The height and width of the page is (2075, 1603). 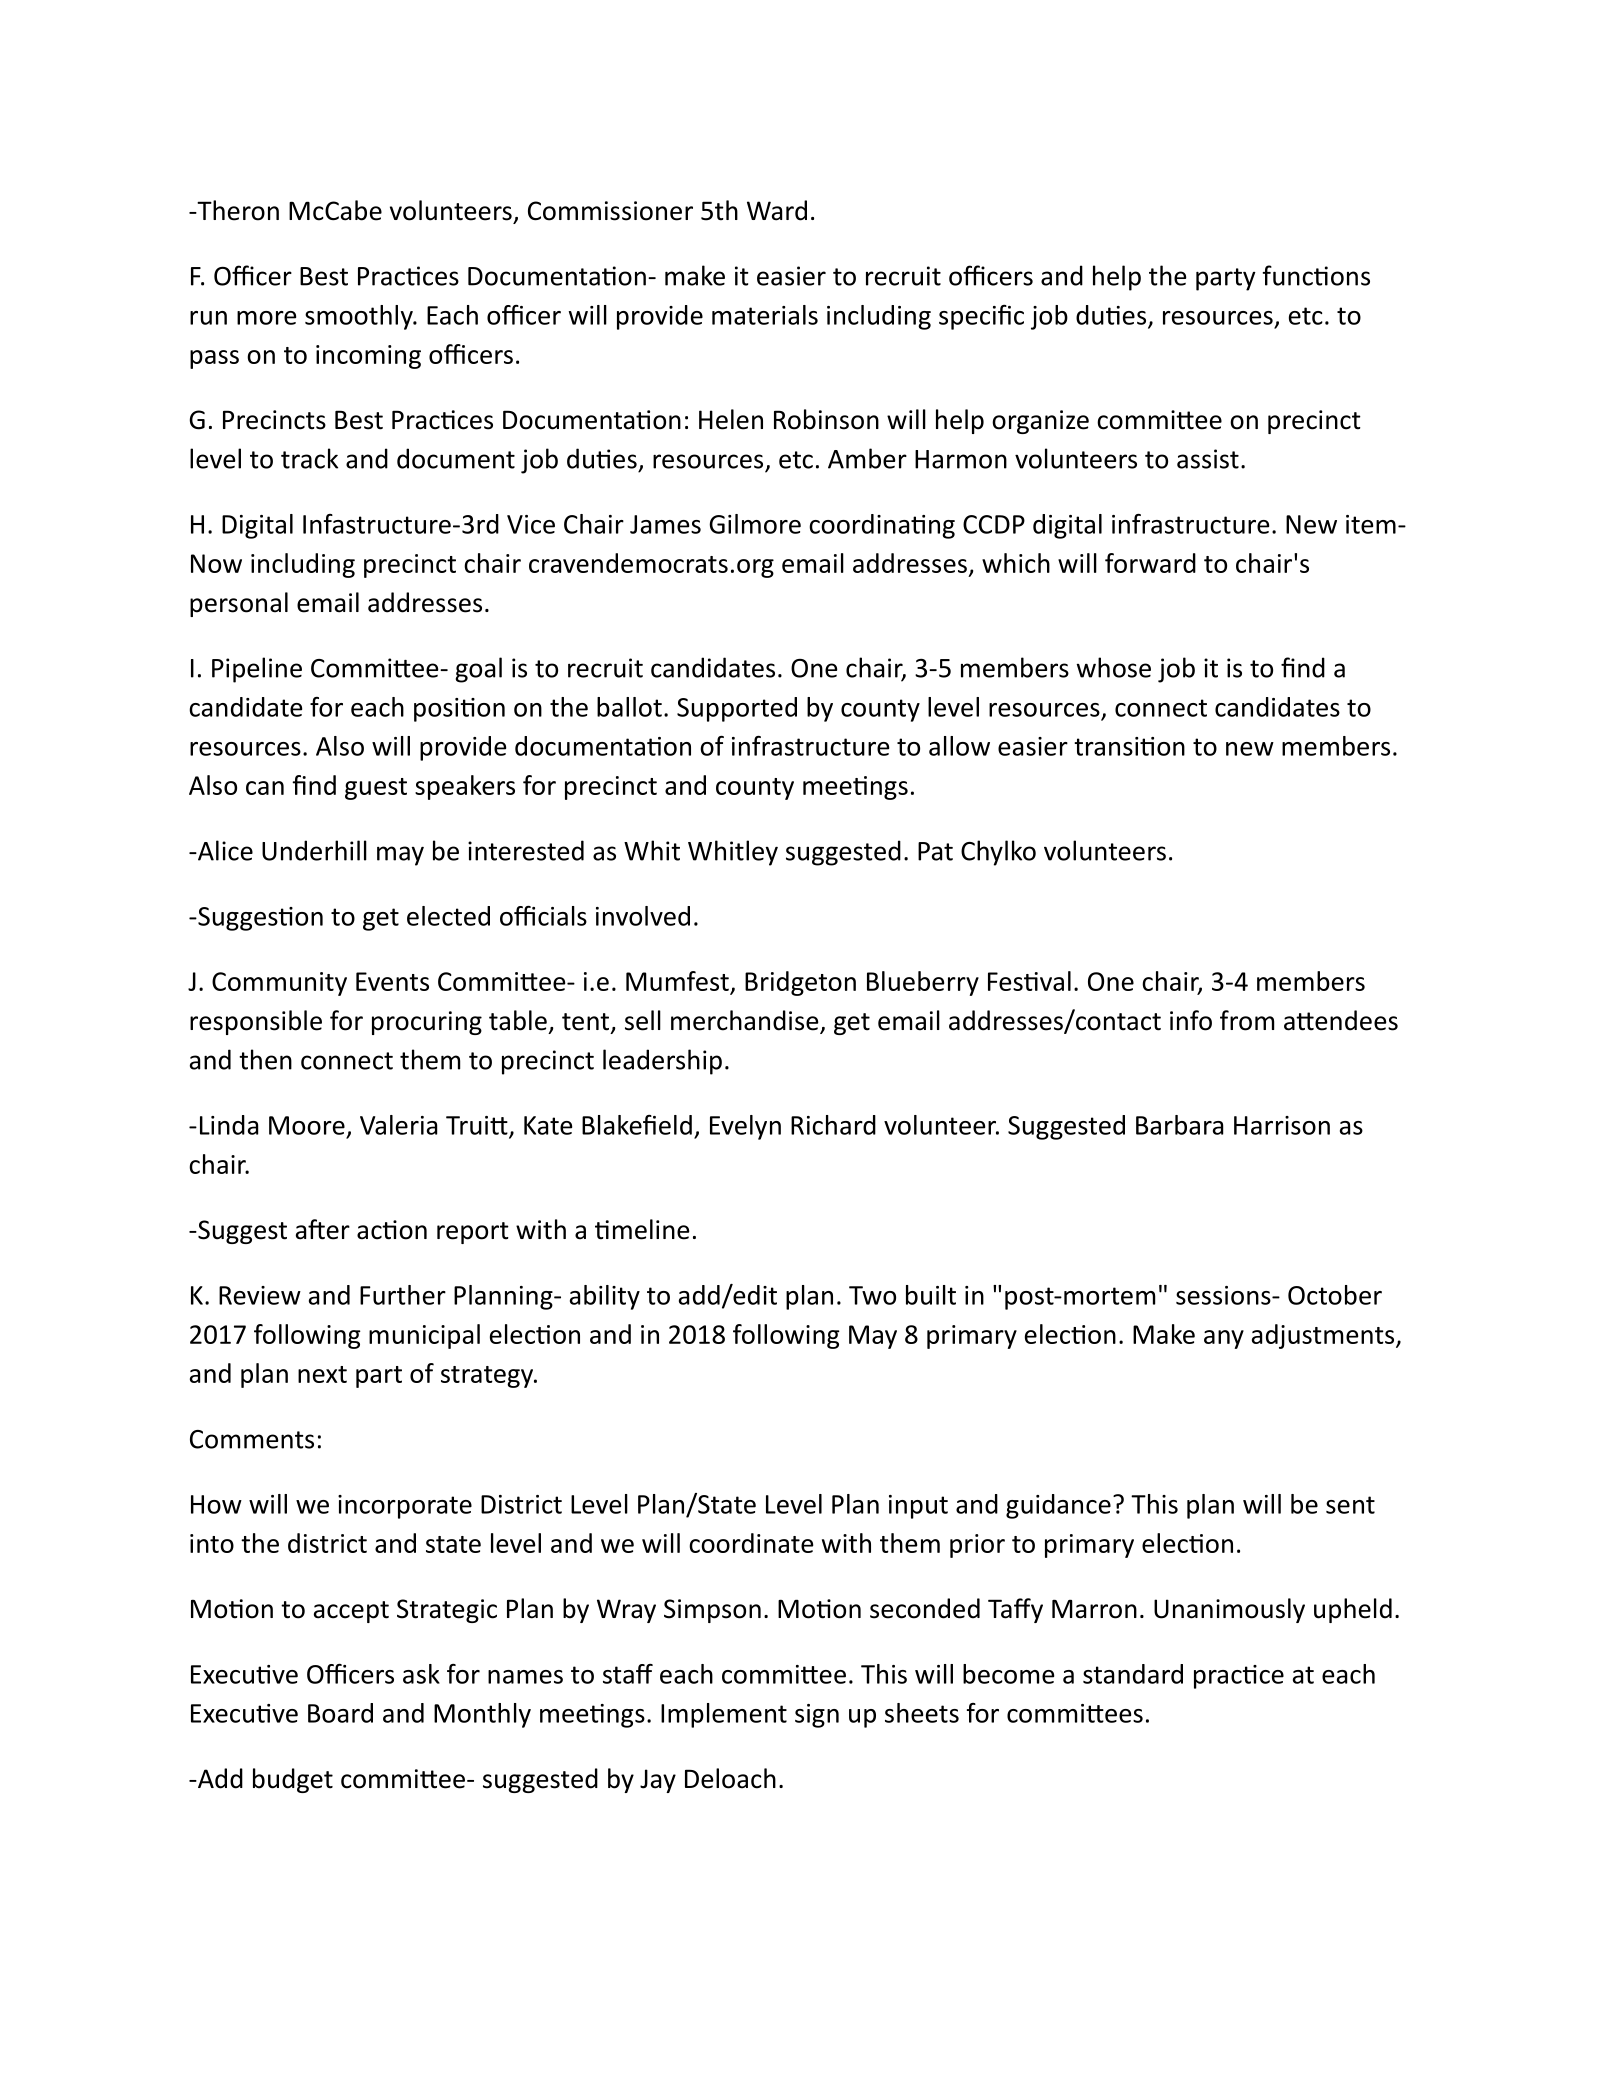 What do you see at coordinates (746, 1021) in the page?
I see `merchandise` at bounding box center [746, 1021].
